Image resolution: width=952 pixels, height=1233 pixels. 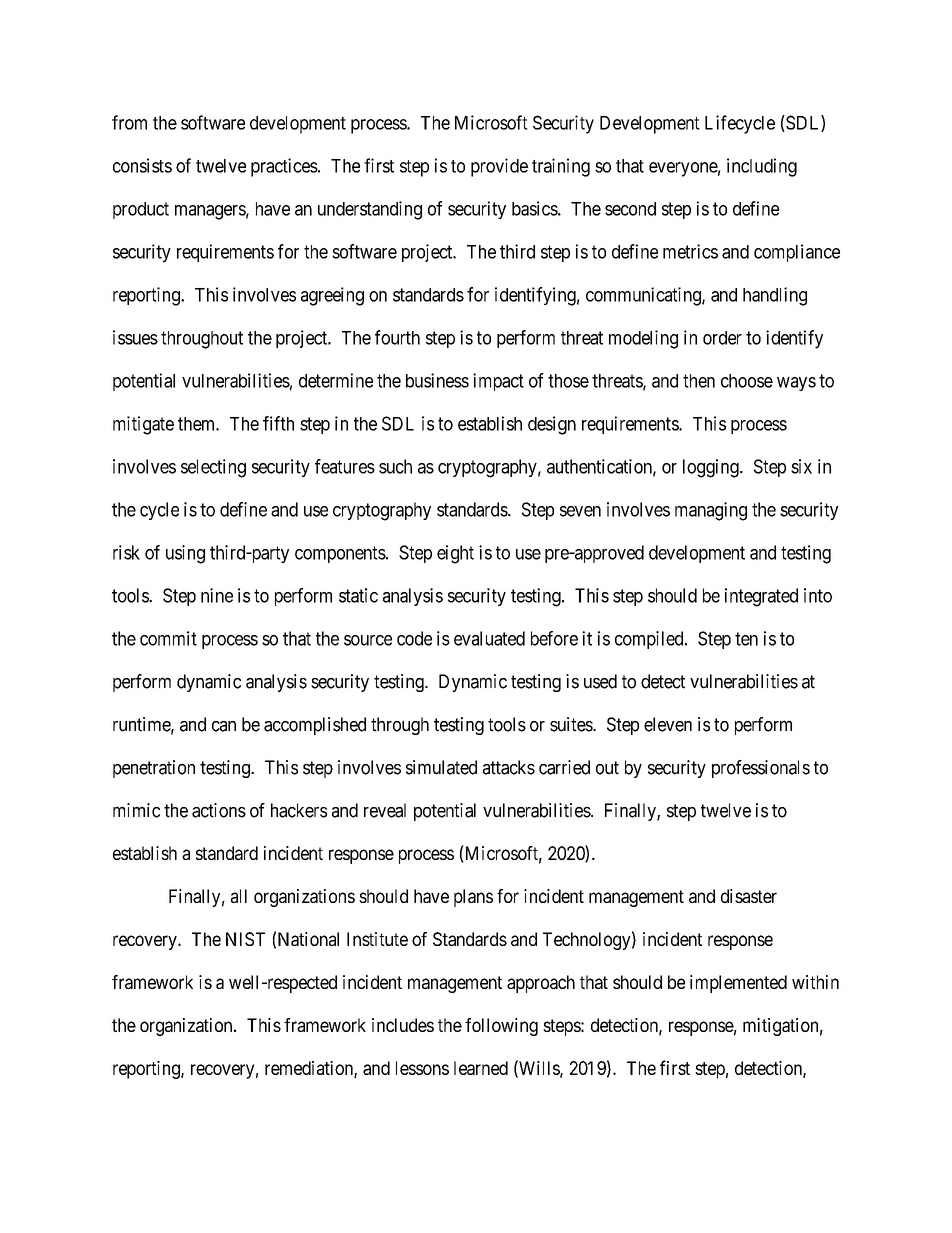 I want to click on eight, so click(x=455, y=554).
